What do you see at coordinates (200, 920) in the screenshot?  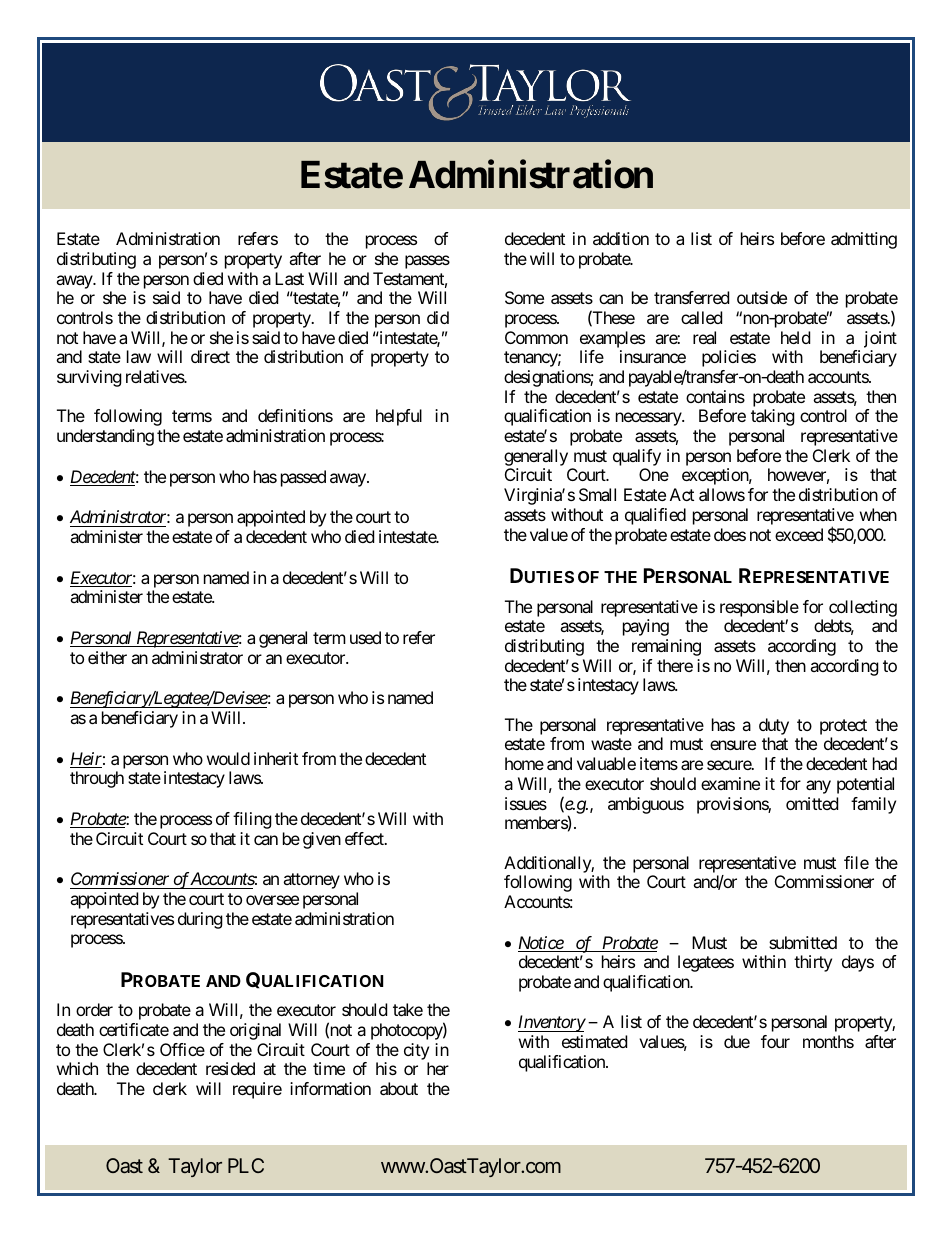 I see `during` at bounding box center [200, 920].
